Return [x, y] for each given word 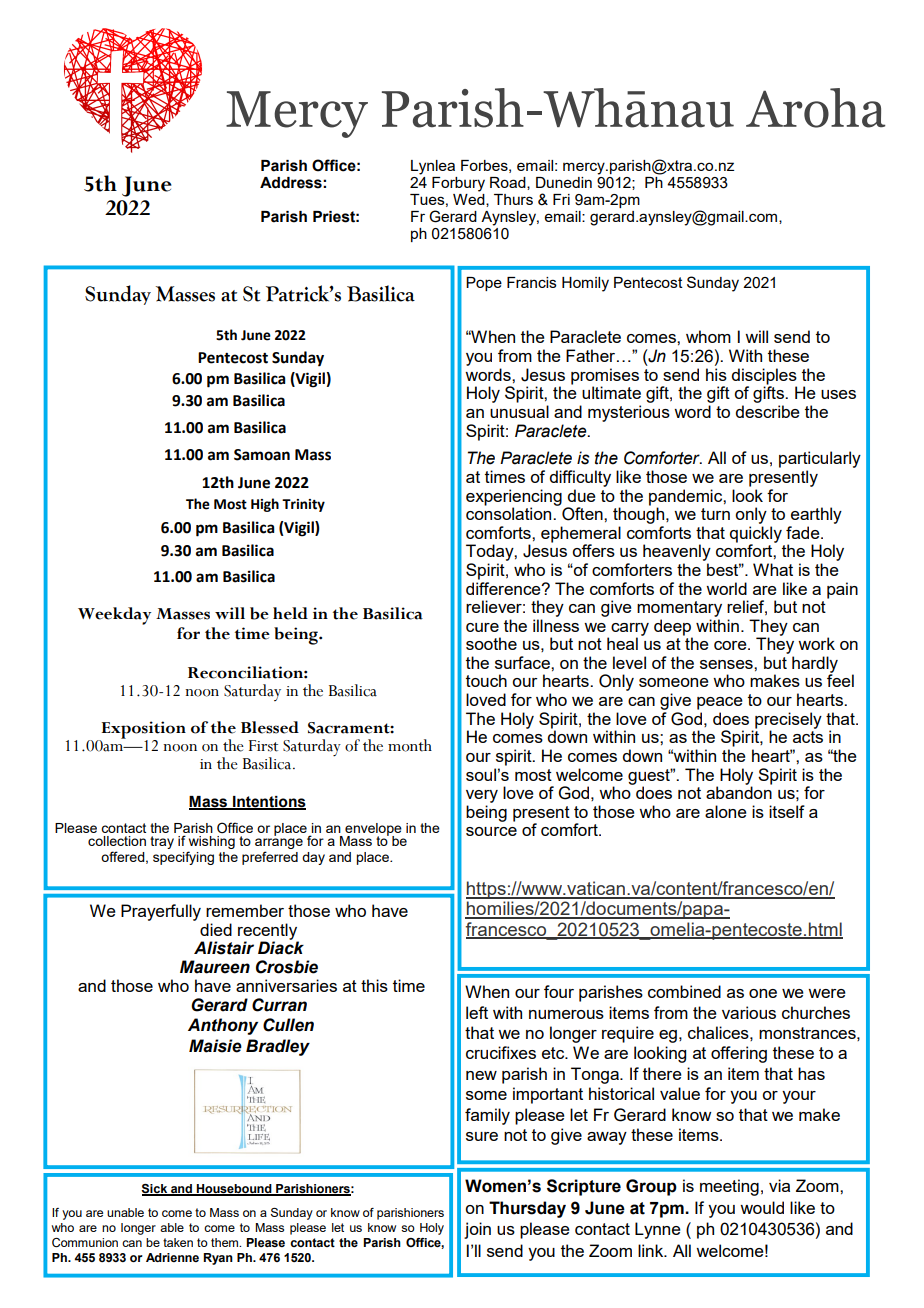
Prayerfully [161, 912]
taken [178, 1242]
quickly [756, 535]
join [477, 1230]
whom [708, 336]
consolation [510, 512]
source [491, 831]
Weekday [114, 616]
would [762, 1207]
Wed [470, 199]
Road [509, 183]
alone [726, 811]
